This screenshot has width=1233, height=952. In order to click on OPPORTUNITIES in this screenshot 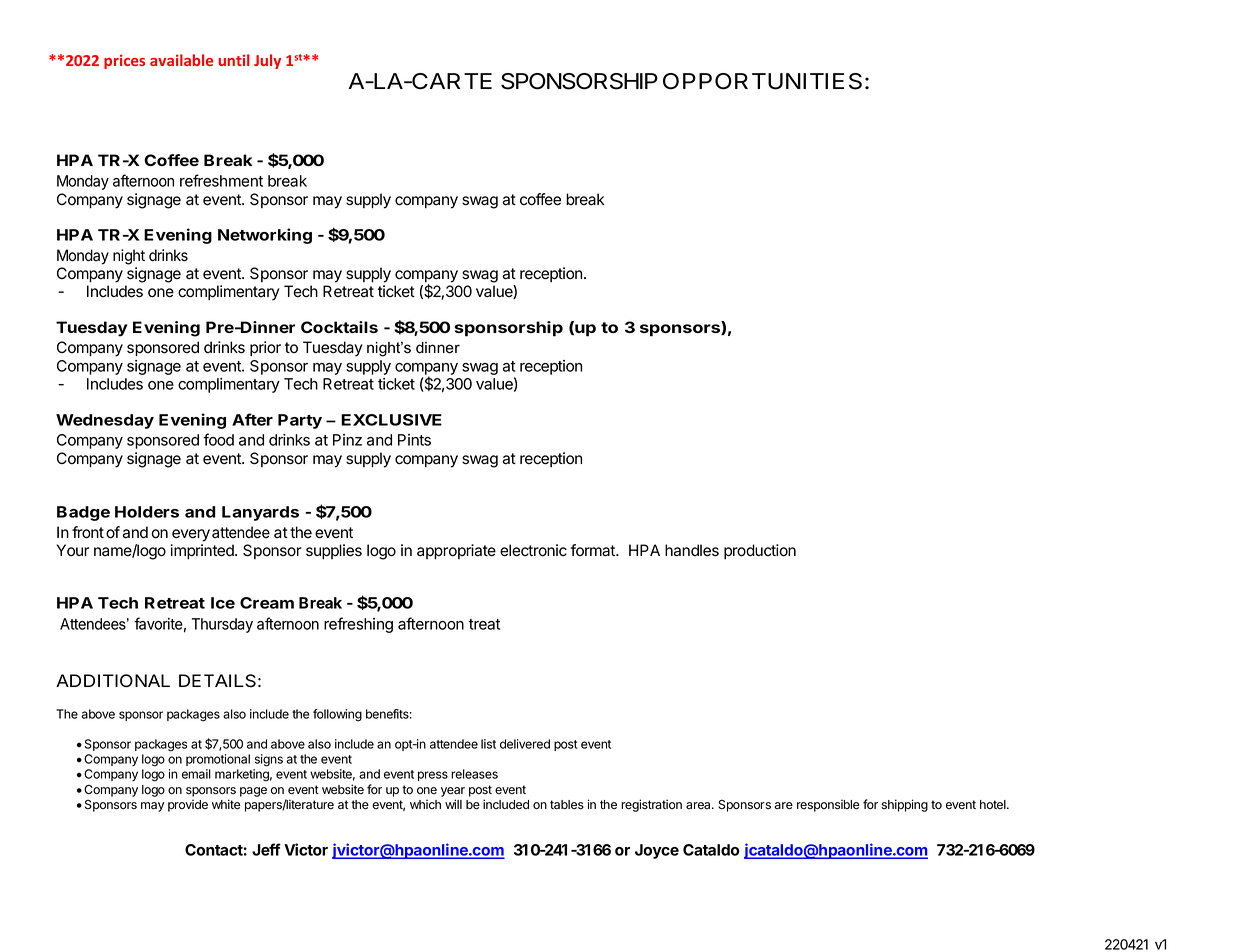, I will do `click(762, 81)`.
